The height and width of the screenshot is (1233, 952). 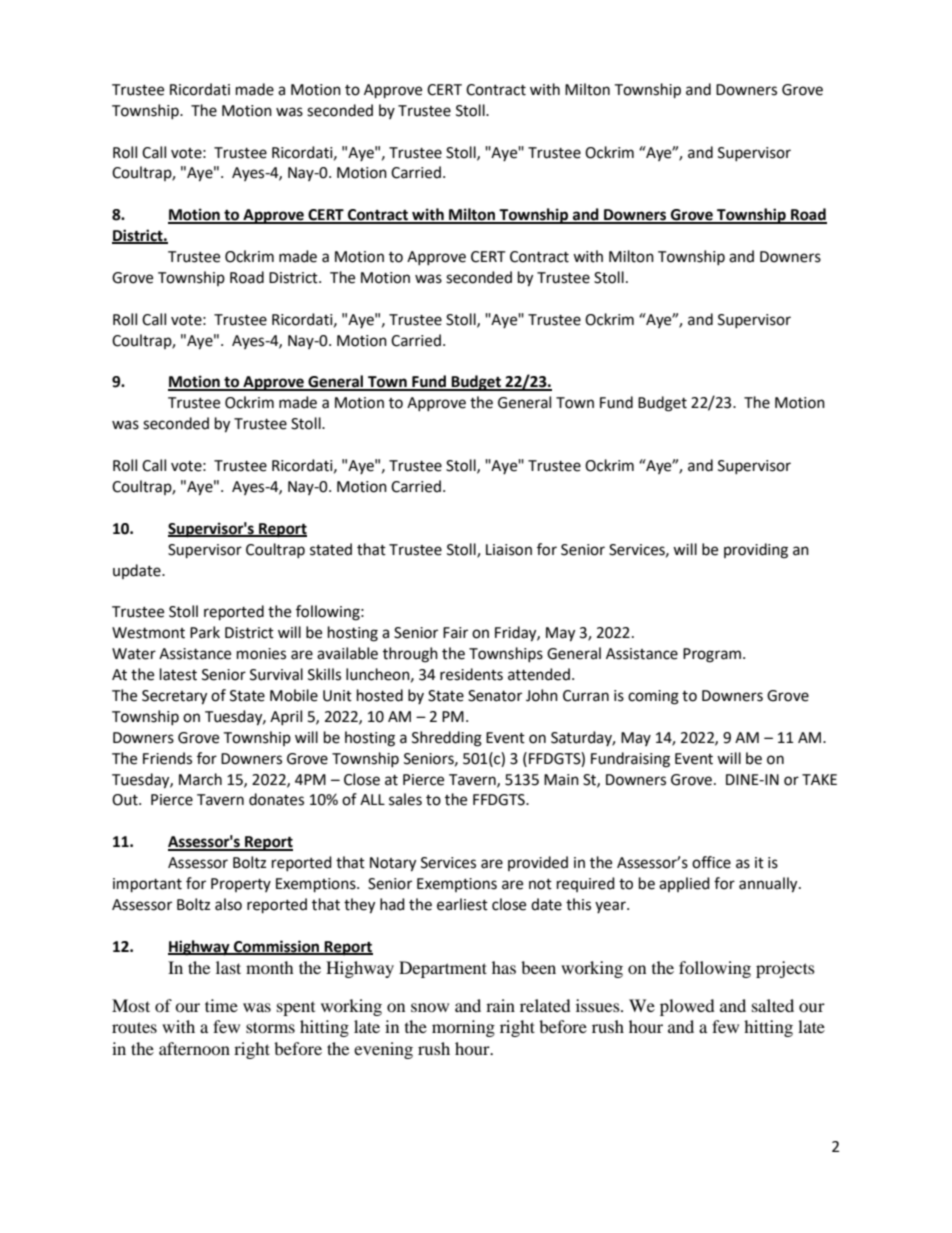 I want to click on Liaison, so click(x=509, y=550).
